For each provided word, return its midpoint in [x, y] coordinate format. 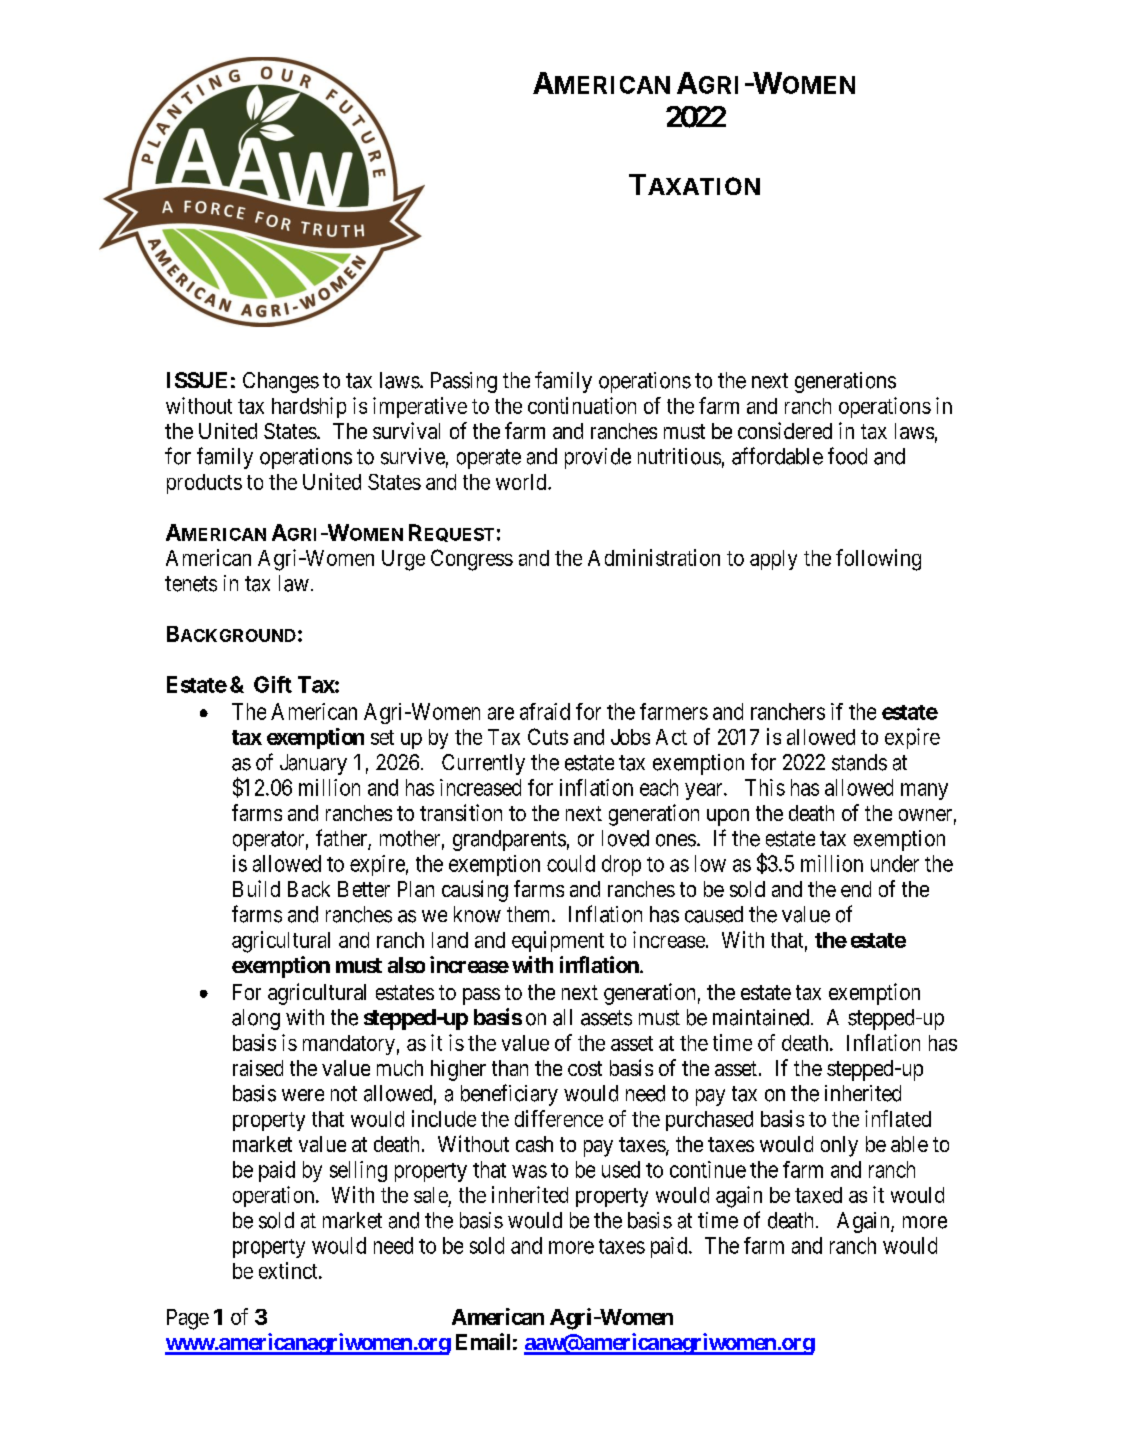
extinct [289, 1270]
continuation [582, 405]
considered [785, 430]
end [856, 889]
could [571, 863]
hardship [309, 407]
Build [256, 888]
